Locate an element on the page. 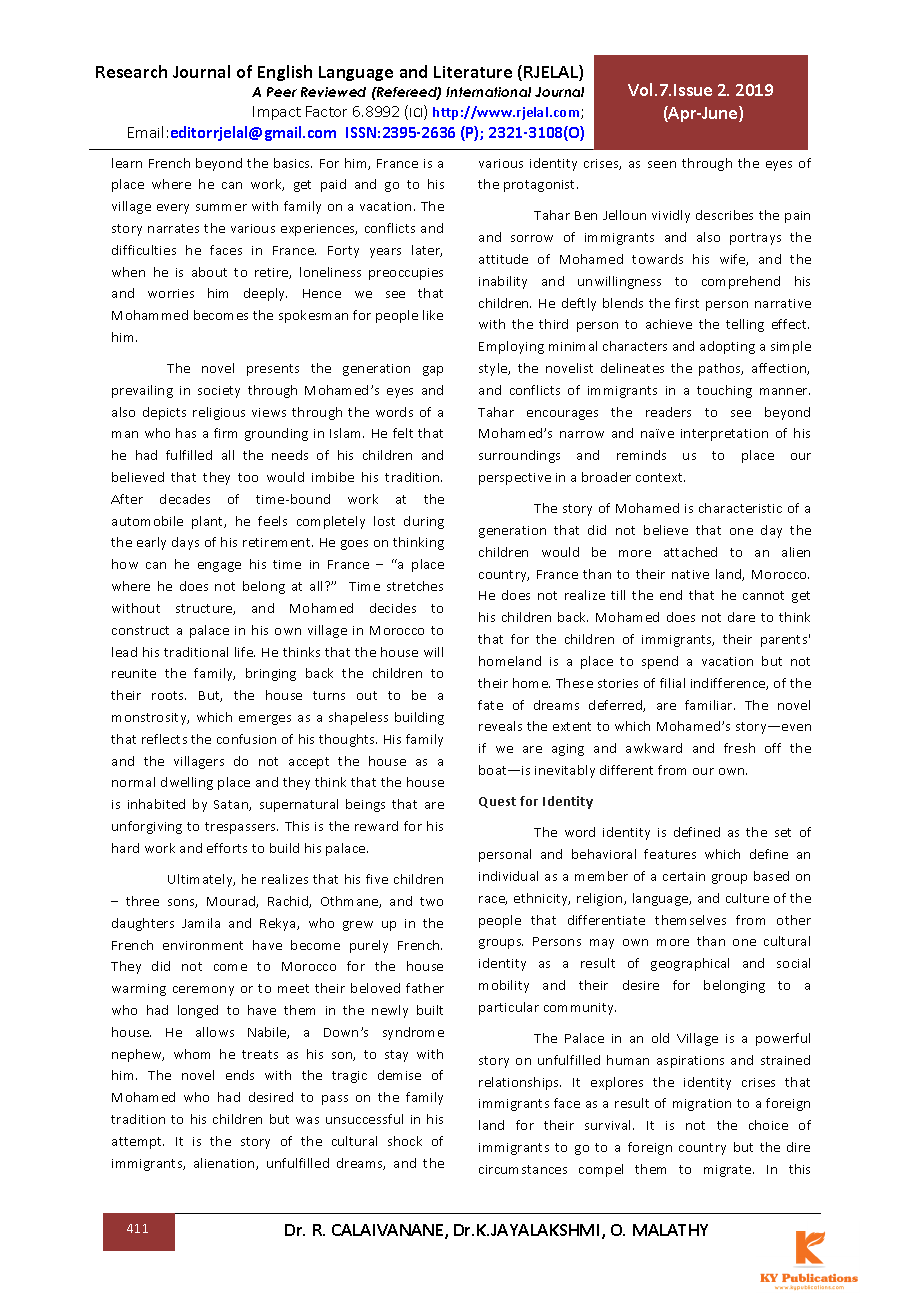 This document has width=924, height=1308. migrate is located at coordinates (729, 1171).
